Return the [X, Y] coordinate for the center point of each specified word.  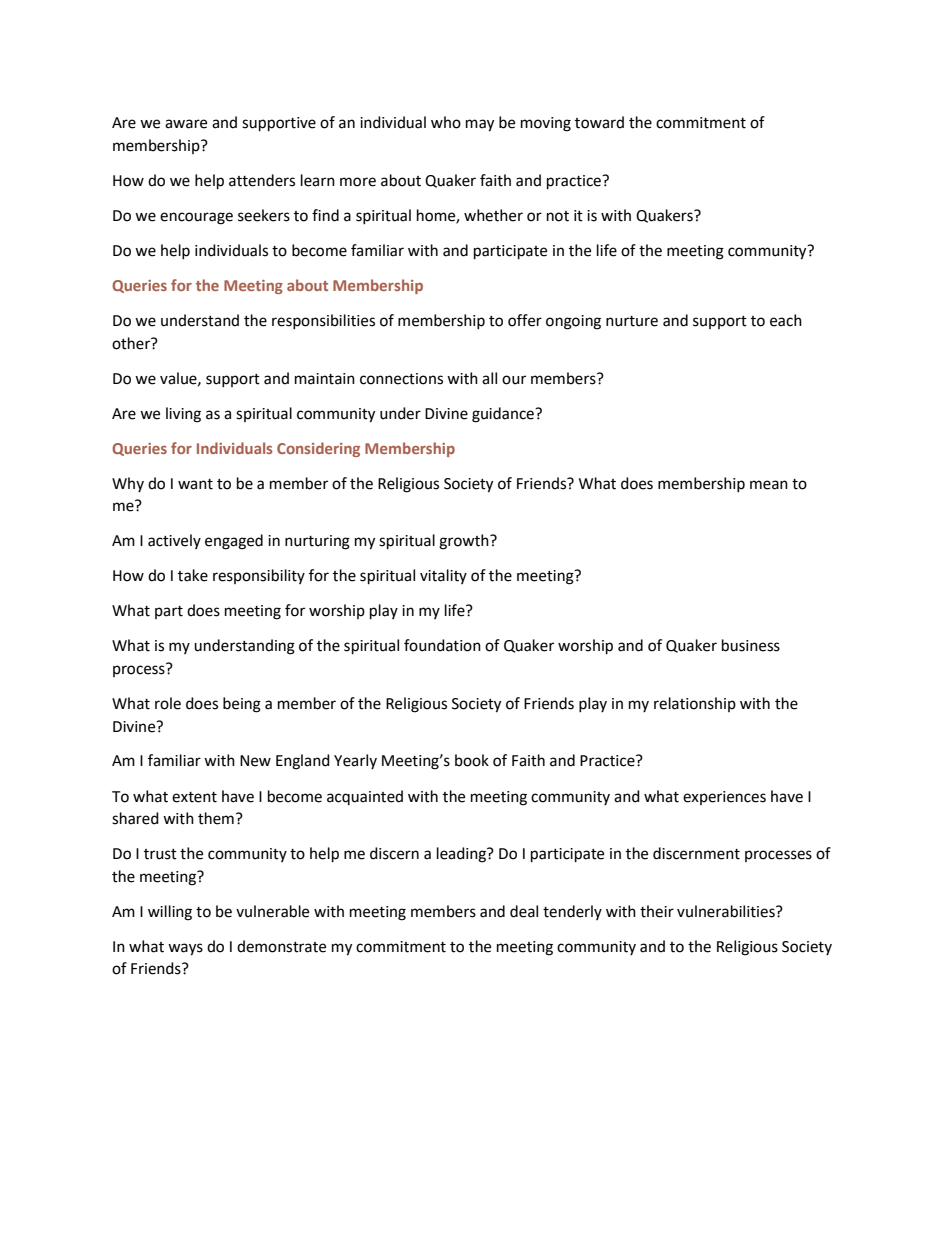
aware [186, 124]
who [446, 122]
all [489, 378]
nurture [632, 321]
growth [465, 542]
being [242, 705]
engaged [234, 542]
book [472, 760]
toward [599, 122]
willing [170, 913]
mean [769, 485]
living [183, 415]
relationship [695, 704]
